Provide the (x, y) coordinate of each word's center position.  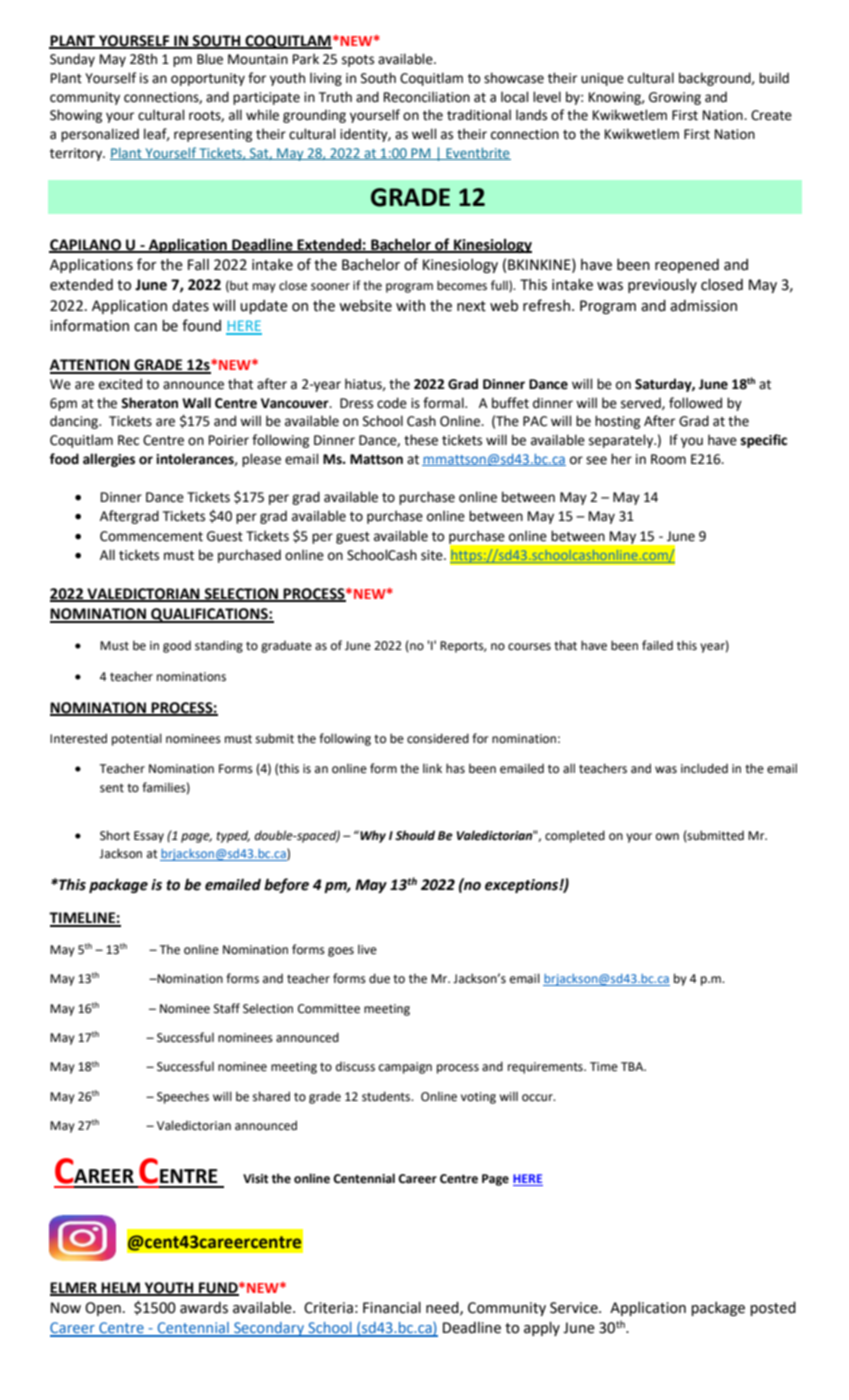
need (443, 1308)
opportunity (208, 79)
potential (137, 739)
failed (657, 645)
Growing (675, 98)
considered (438, 738)
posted (773, 1309)
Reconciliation (427, 97)
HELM (121, 1288)
